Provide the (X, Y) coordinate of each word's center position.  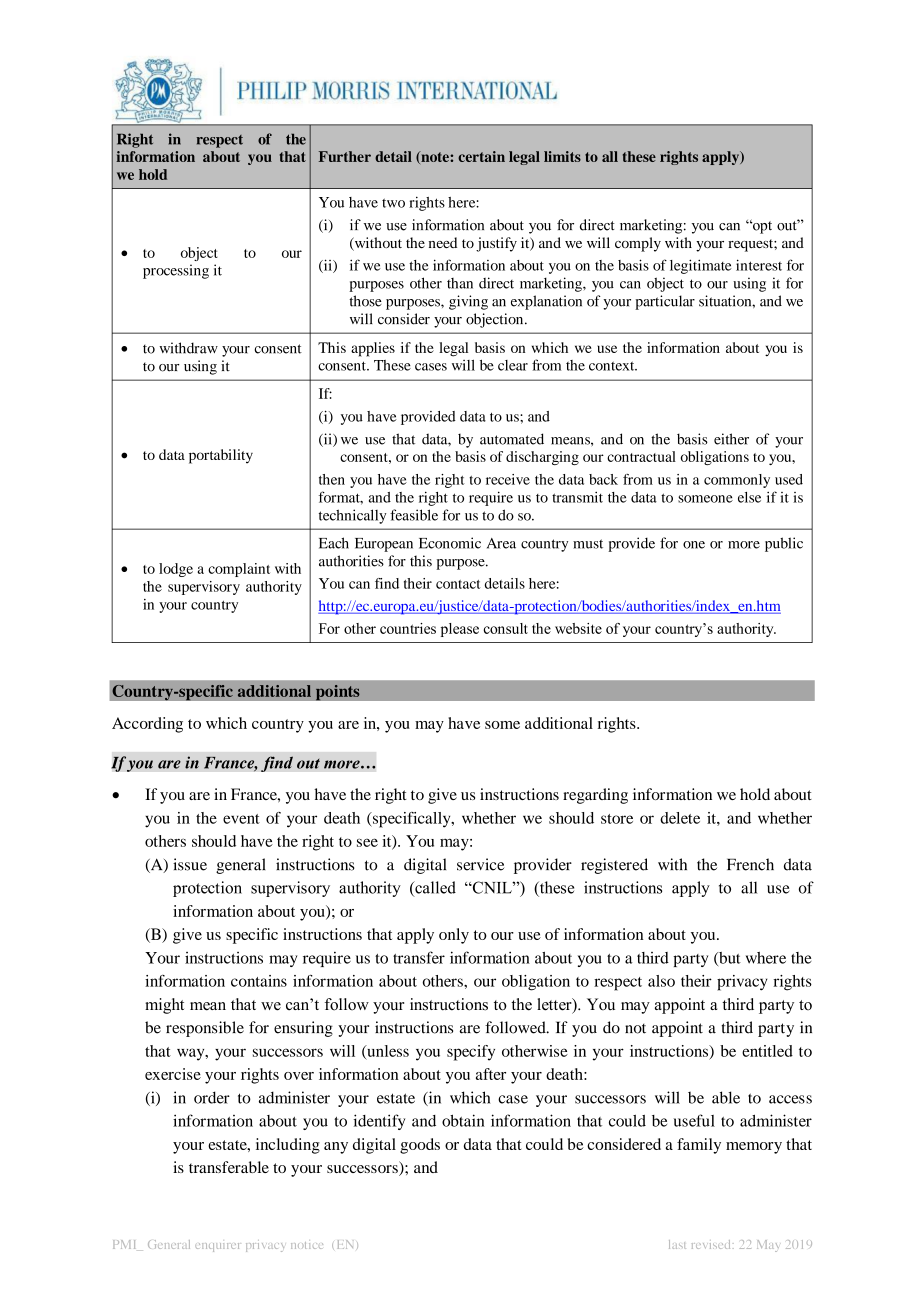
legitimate (701, 266)
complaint (239, 570)
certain (481, 156)
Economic (450, 543)
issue (190, 864)
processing (176, 271)
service (480, 864)
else (749, 497)
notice (307, 1245)
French (750, 864)
